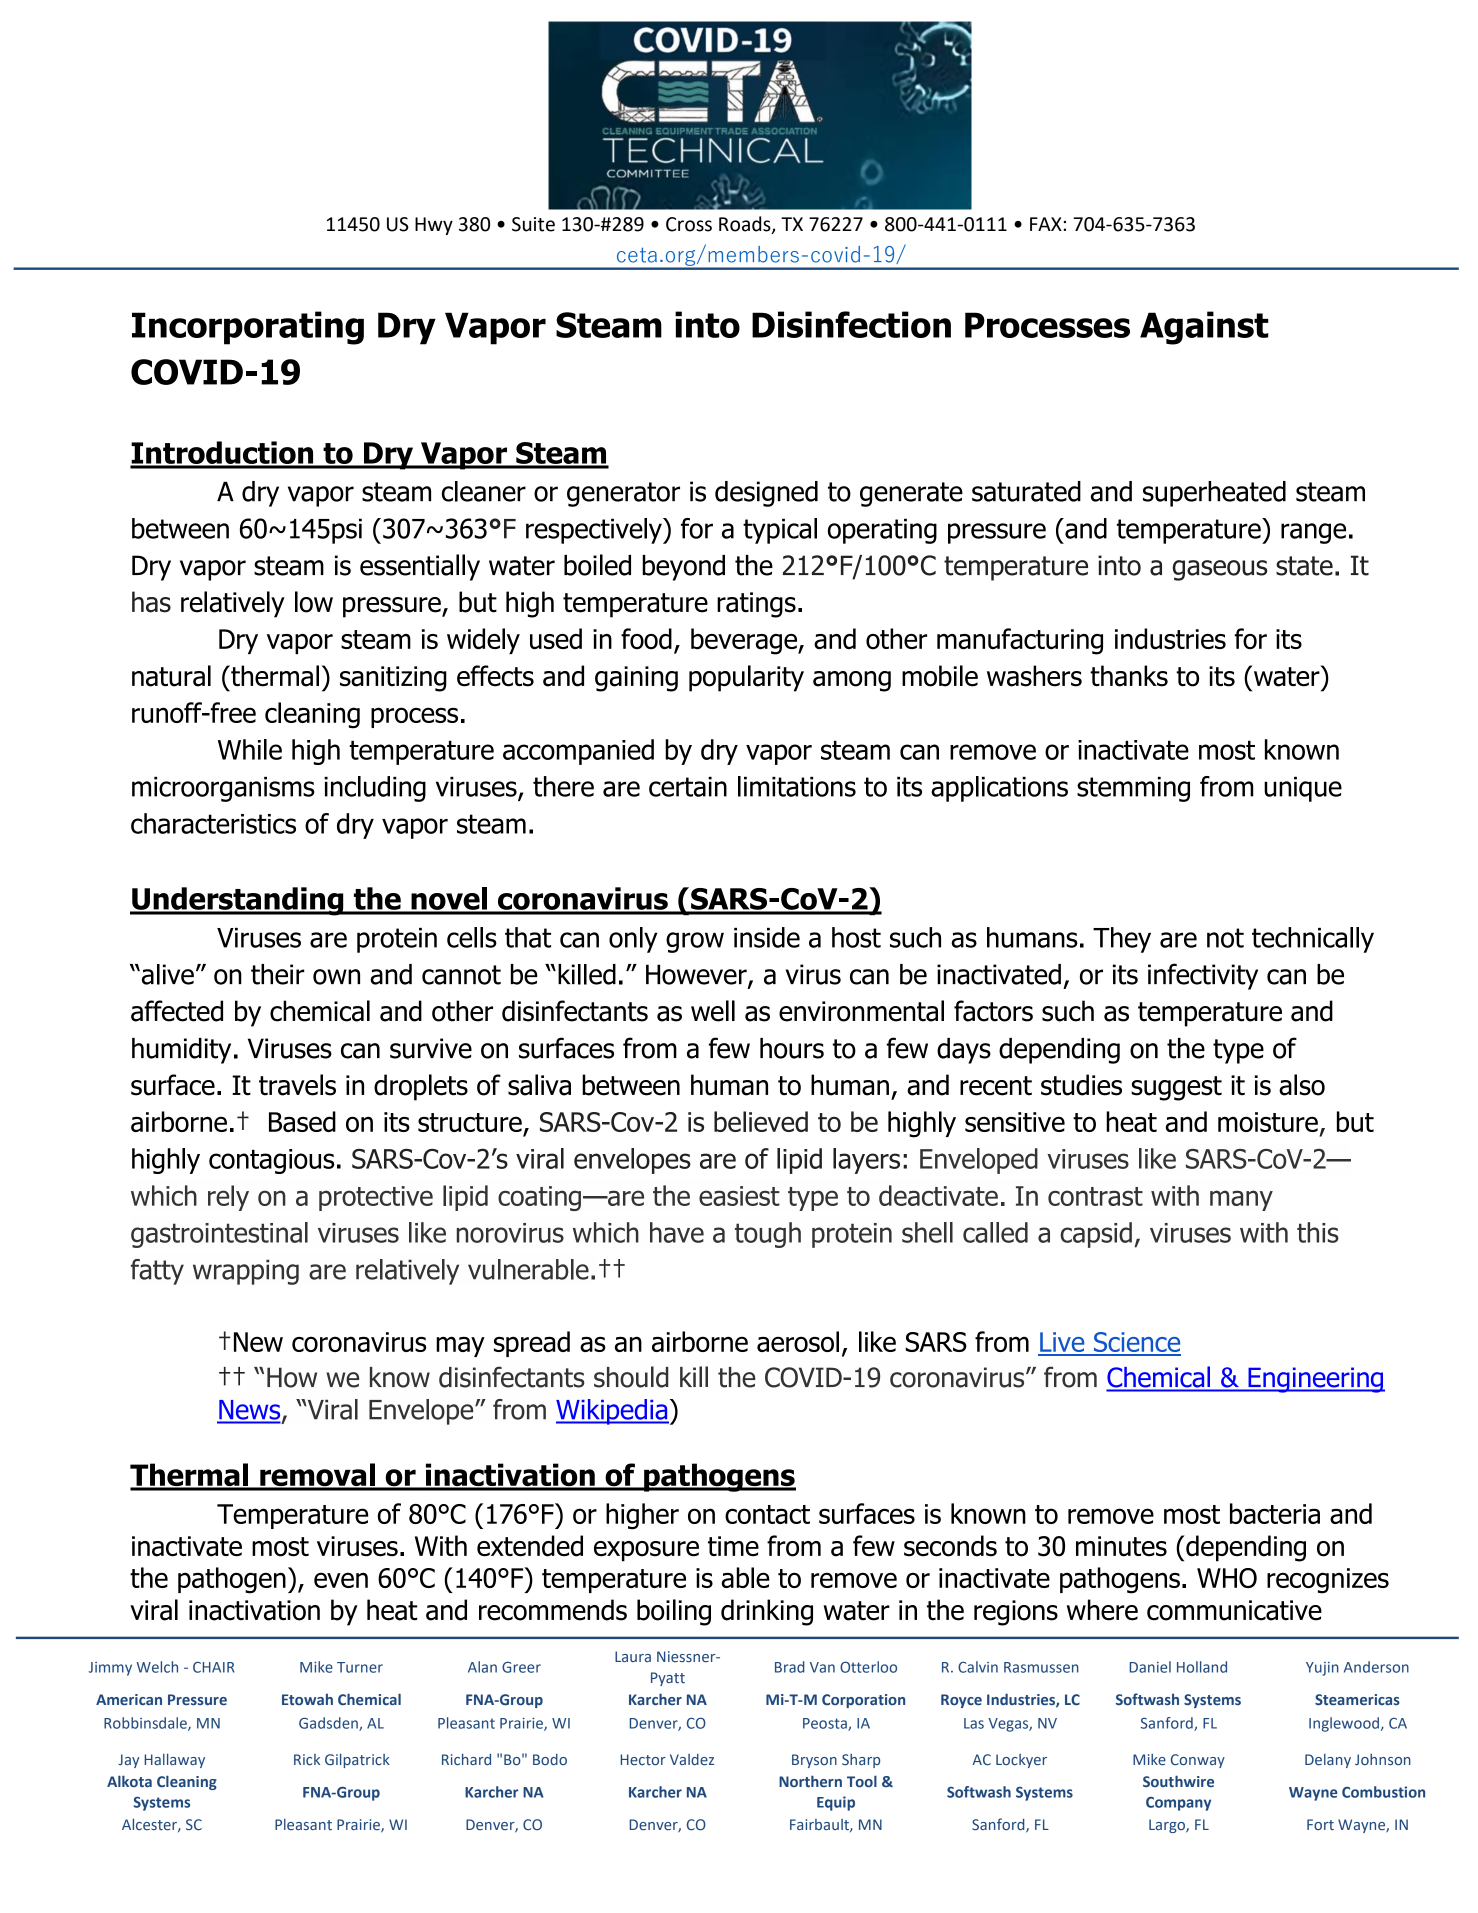  Describe the element at coordinates (329, 1724) in the image. I see `Gadsden` at that location.
